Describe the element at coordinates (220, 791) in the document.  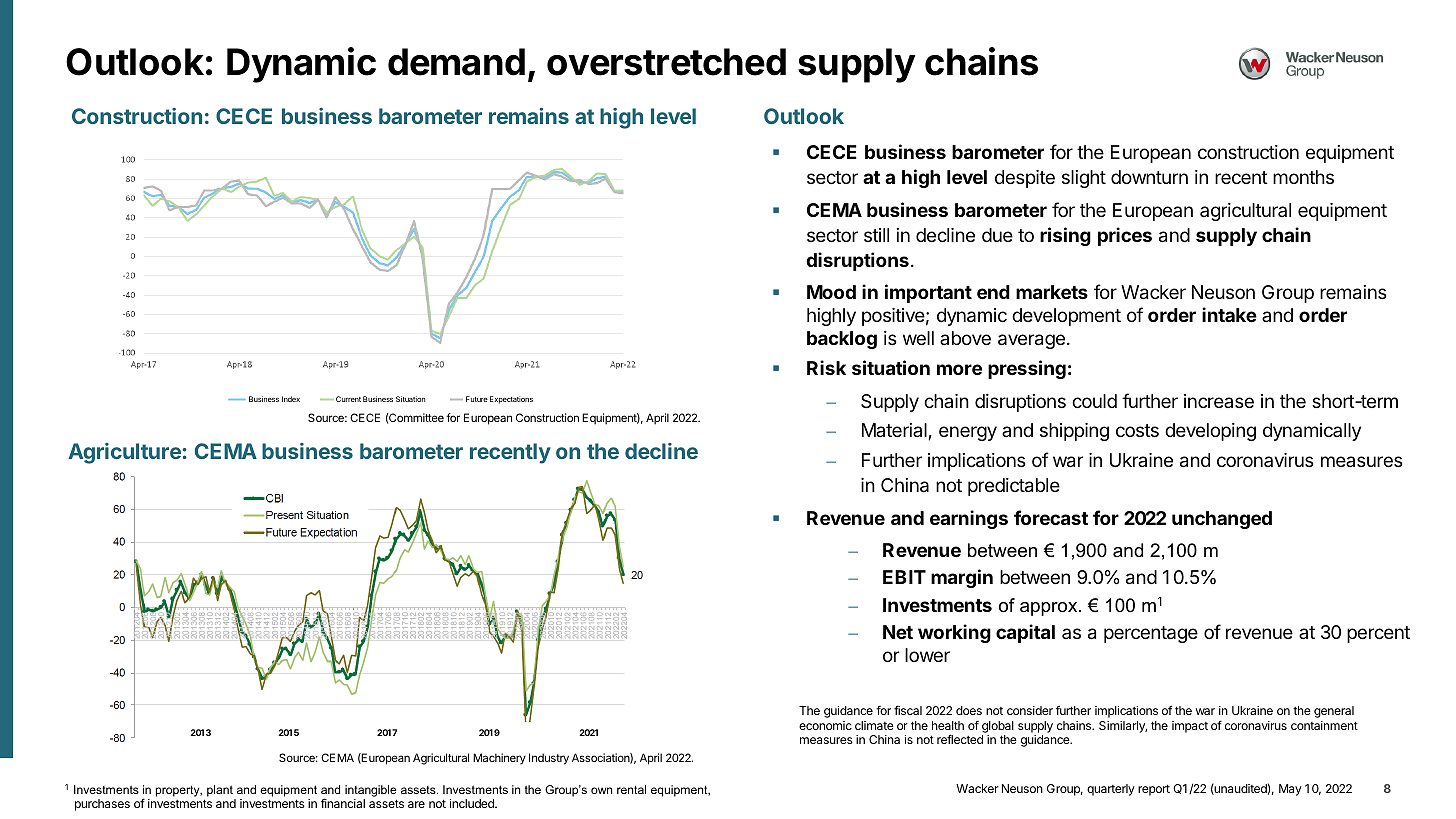
I see `plant` at that location.
